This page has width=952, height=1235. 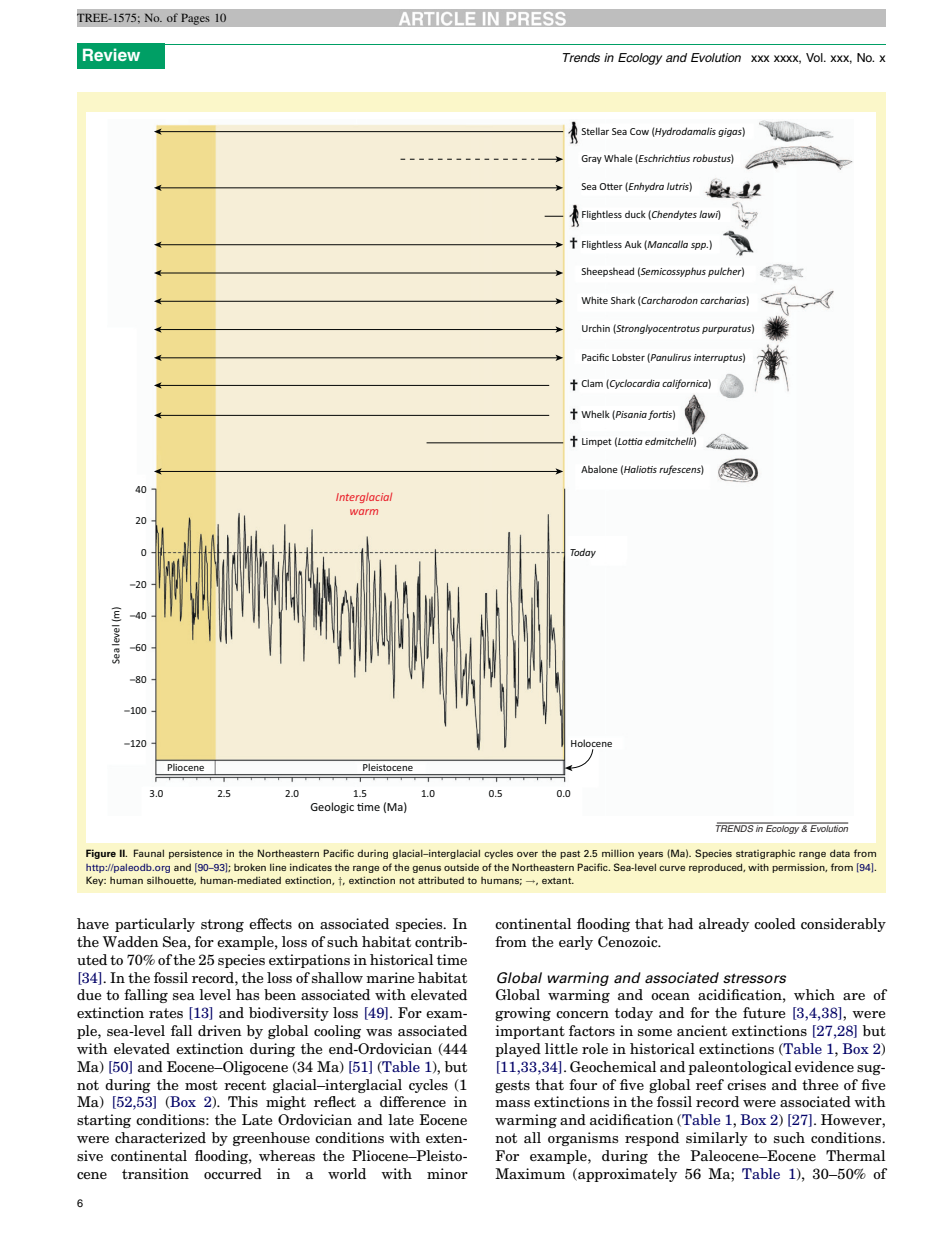 What do you see at coordinates (195, 19) in the page?
I see `Pages` at bounding box center [195, 19].
